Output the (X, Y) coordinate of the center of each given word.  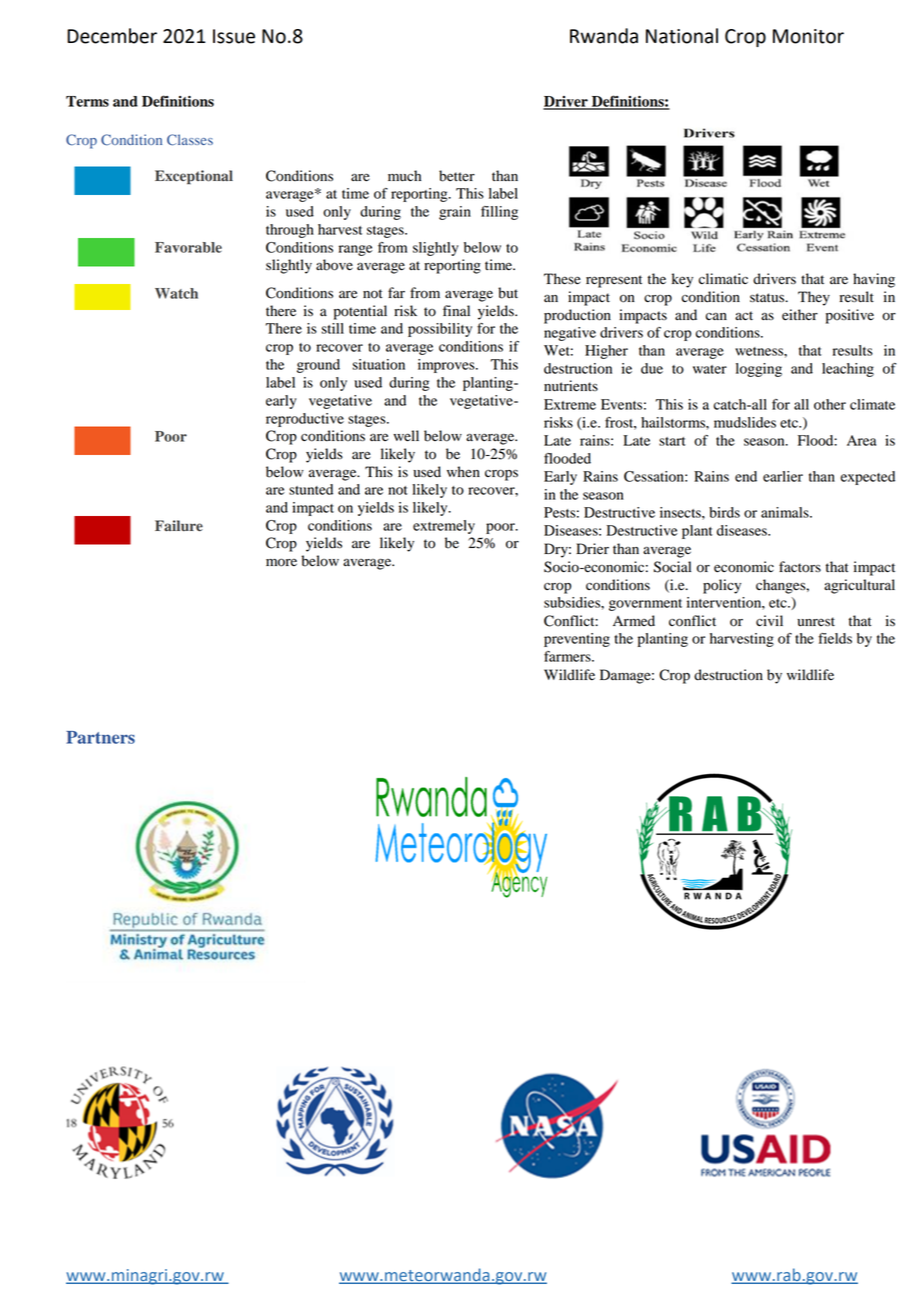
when (463, 472)
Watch (176, 293)
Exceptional (194, 177)
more (281, 562)
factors (800, 567)
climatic (723, 278)
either (800, 315)
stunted (311, 489)
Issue (234, 36)
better (457, 176)
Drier (592, 548)
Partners (100, 737)
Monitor (808, 36)
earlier (783, 476)
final (456, 310)
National (682, 36)
